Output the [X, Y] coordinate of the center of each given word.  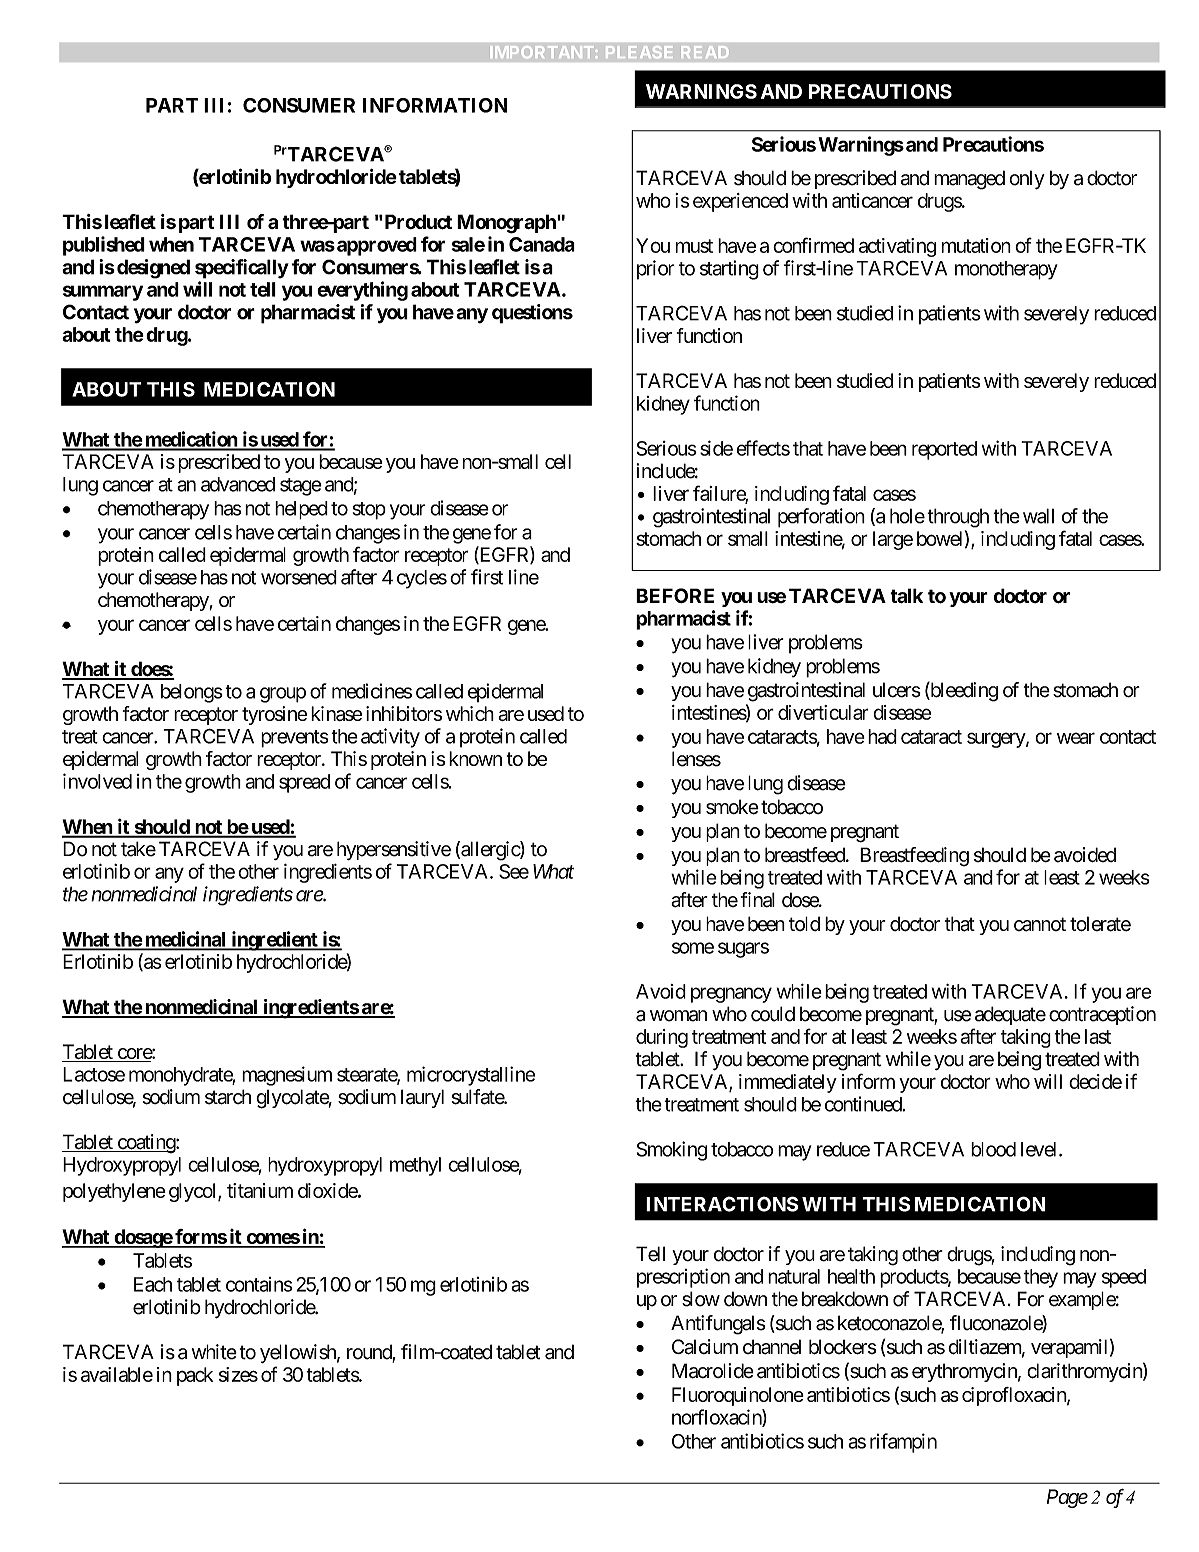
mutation [976, 245]
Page [1067, 1498]
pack [195, 1376]
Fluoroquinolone [738, 1396]
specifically [242, 269]
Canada [542, 244]
